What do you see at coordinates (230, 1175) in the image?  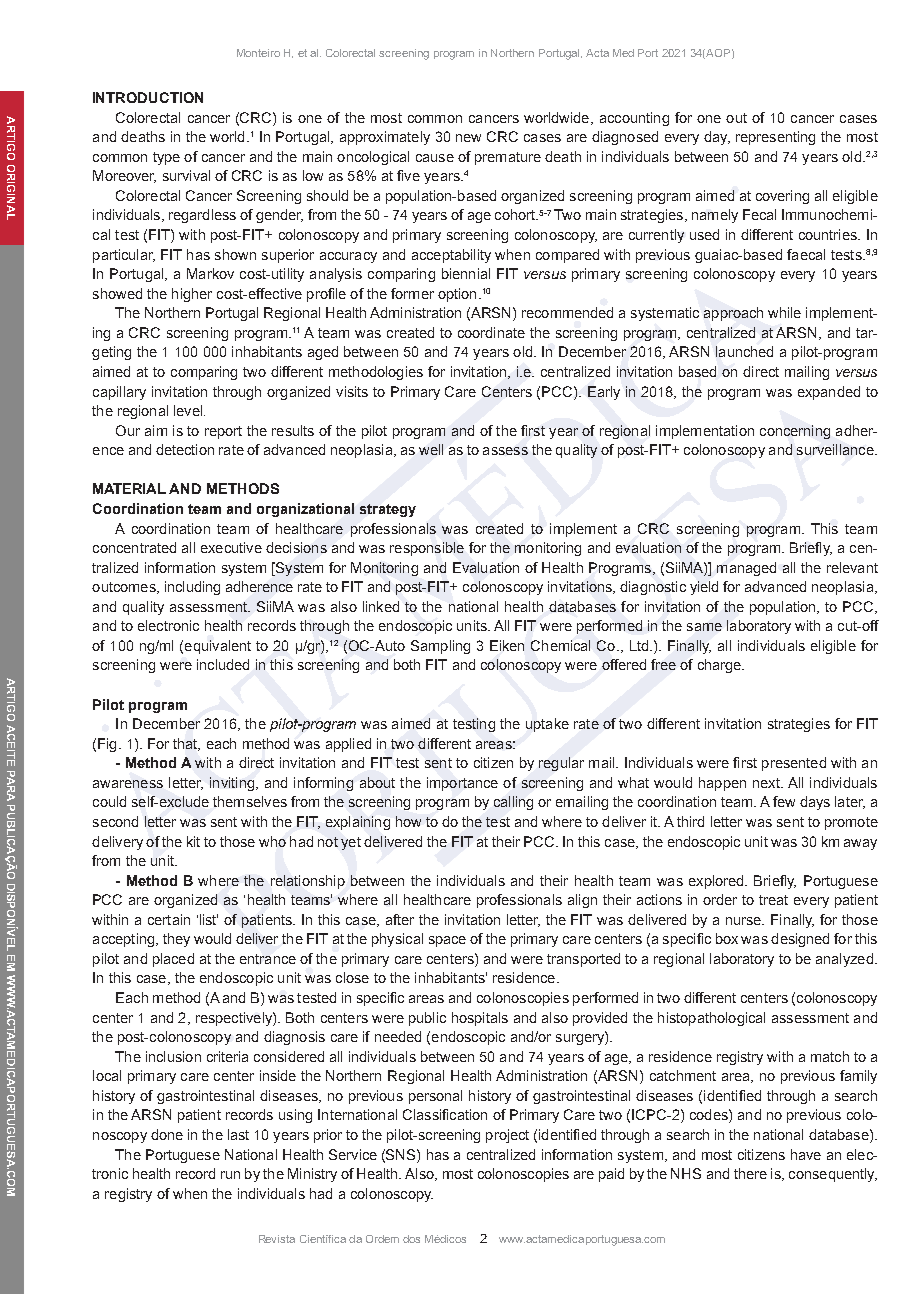 I see `run` at bounding box center [230, 1175].
